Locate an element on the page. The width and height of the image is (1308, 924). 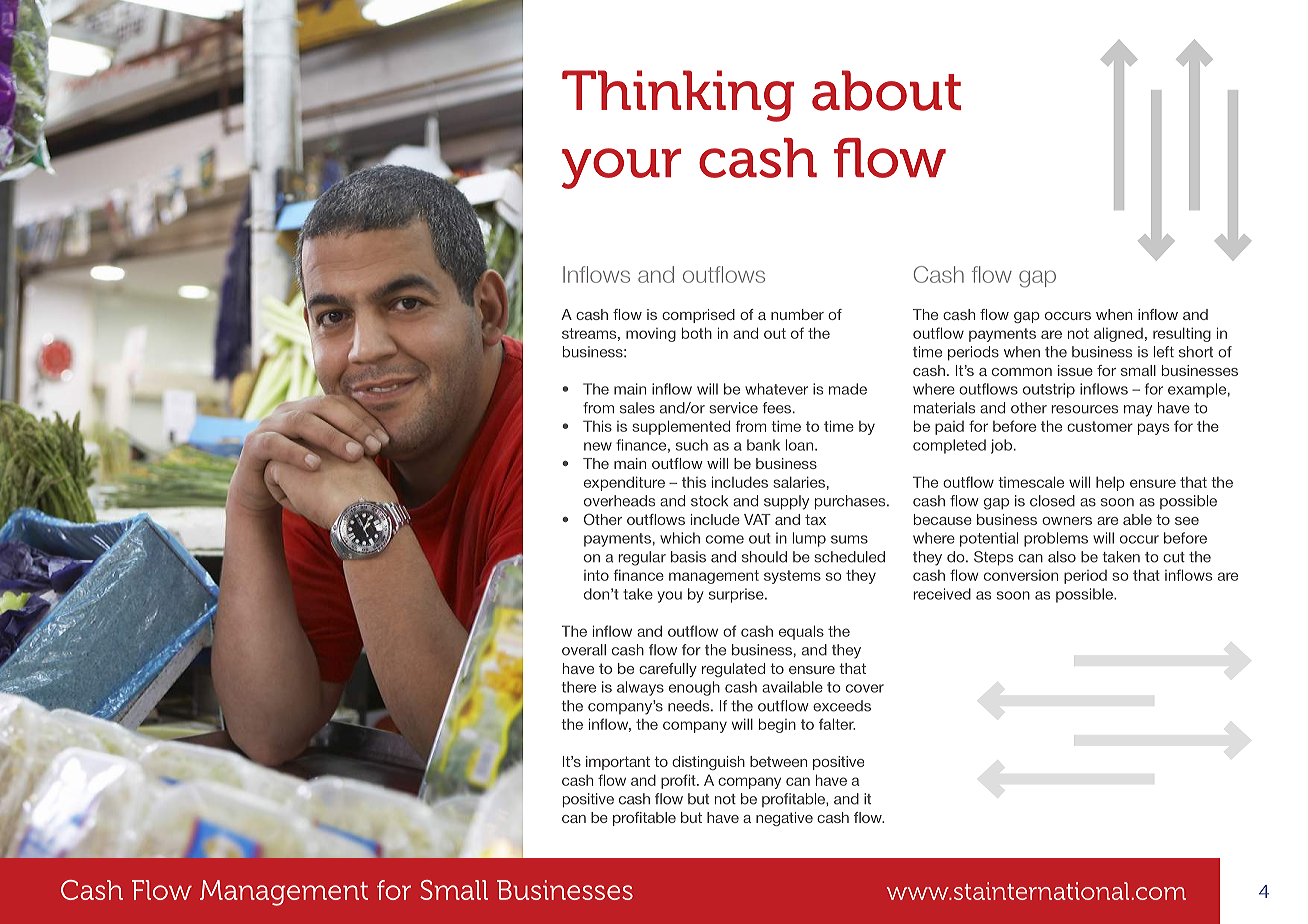
aligned is located at coordinates (1118, 334).
